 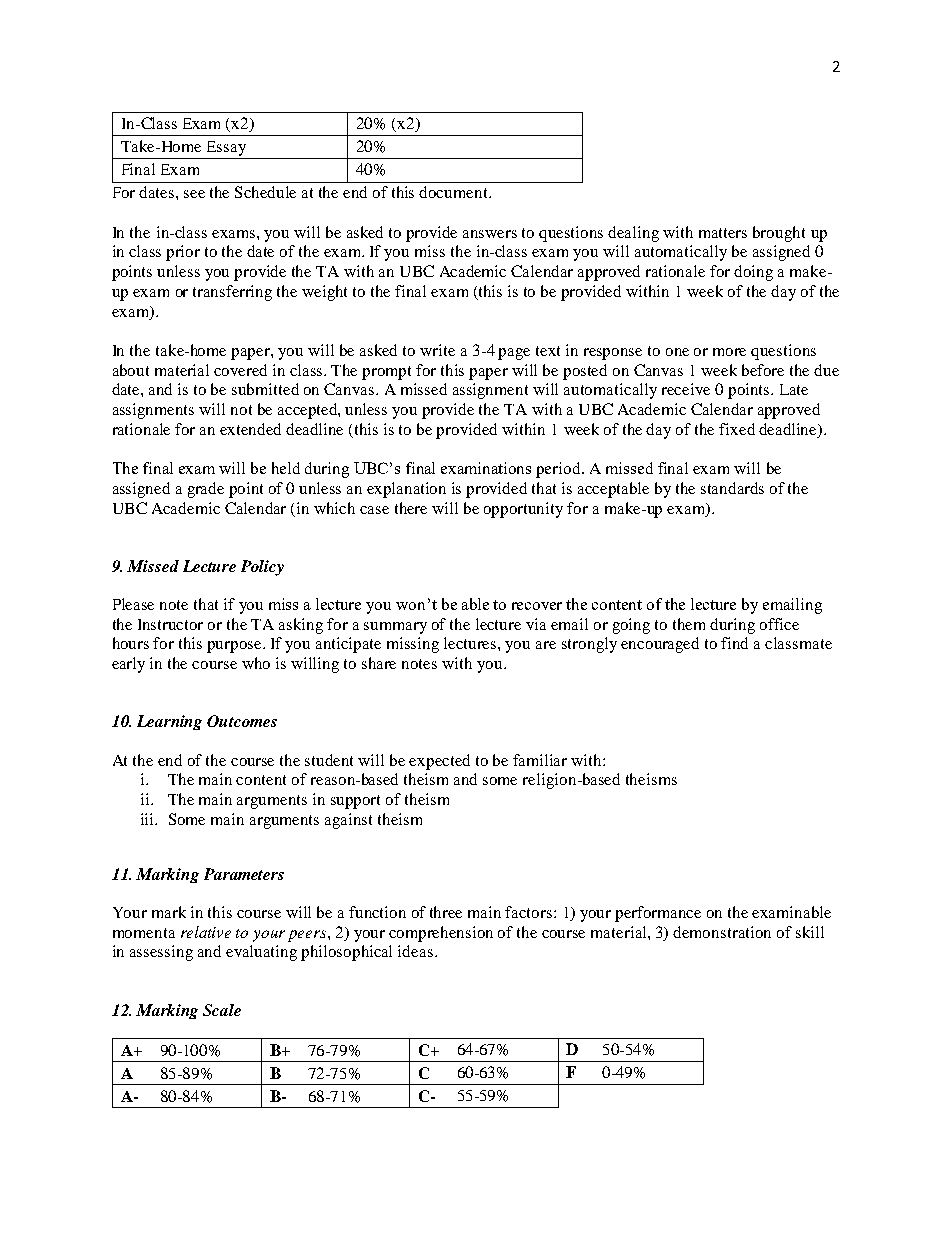 I want to click on Scale, so click(x=222, y=1010).
